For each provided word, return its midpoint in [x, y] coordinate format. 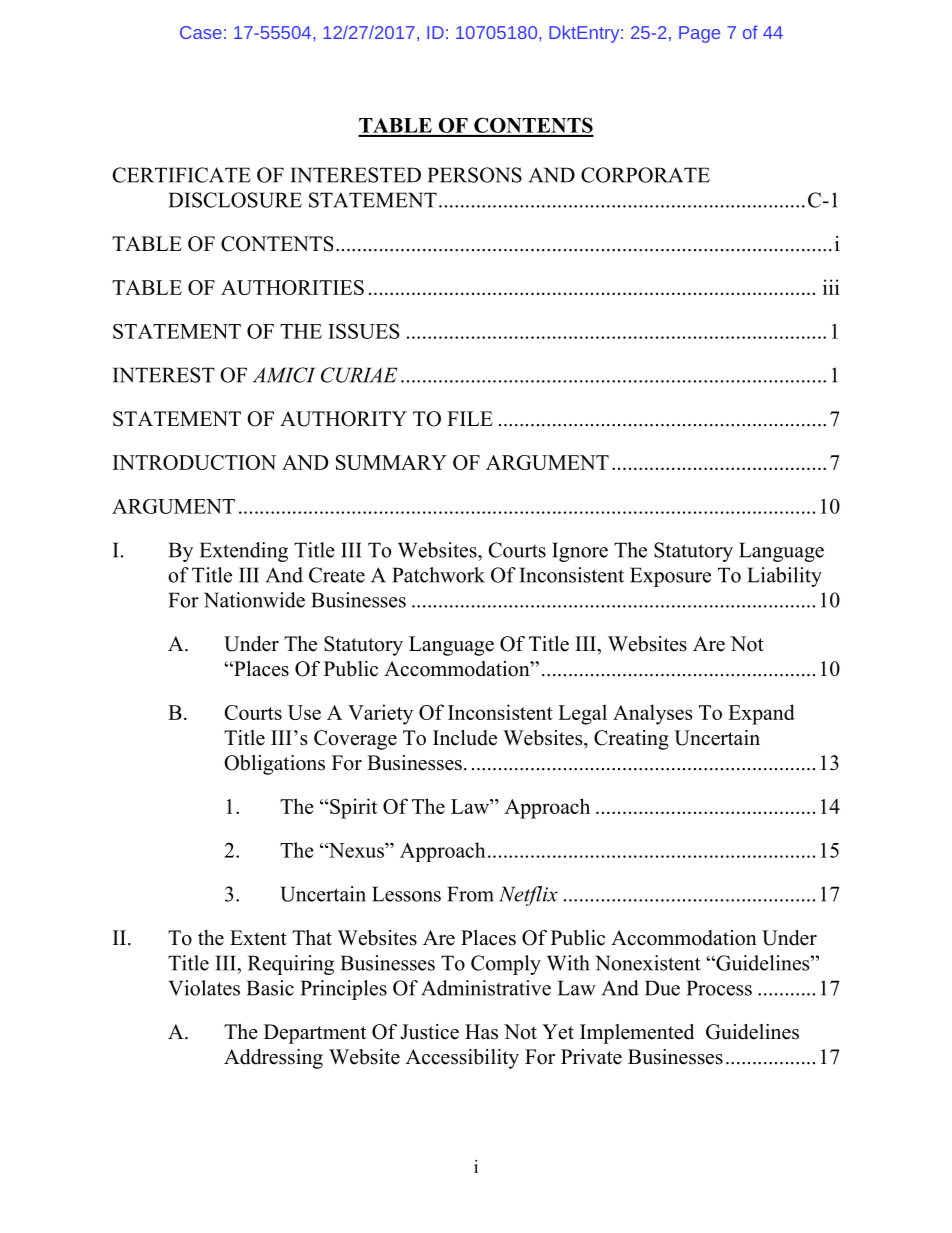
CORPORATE [645, 175]
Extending [244, 552]
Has [481, 1032]
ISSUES [363, 331]
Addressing [273, 1059]
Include [465, 738]
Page [699, 34]
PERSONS [475, 175]
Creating [631, 740]
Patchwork [438, 575]
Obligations [274, 765]
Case [201, 32]
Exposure [670, 577]
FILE [470, 418]
